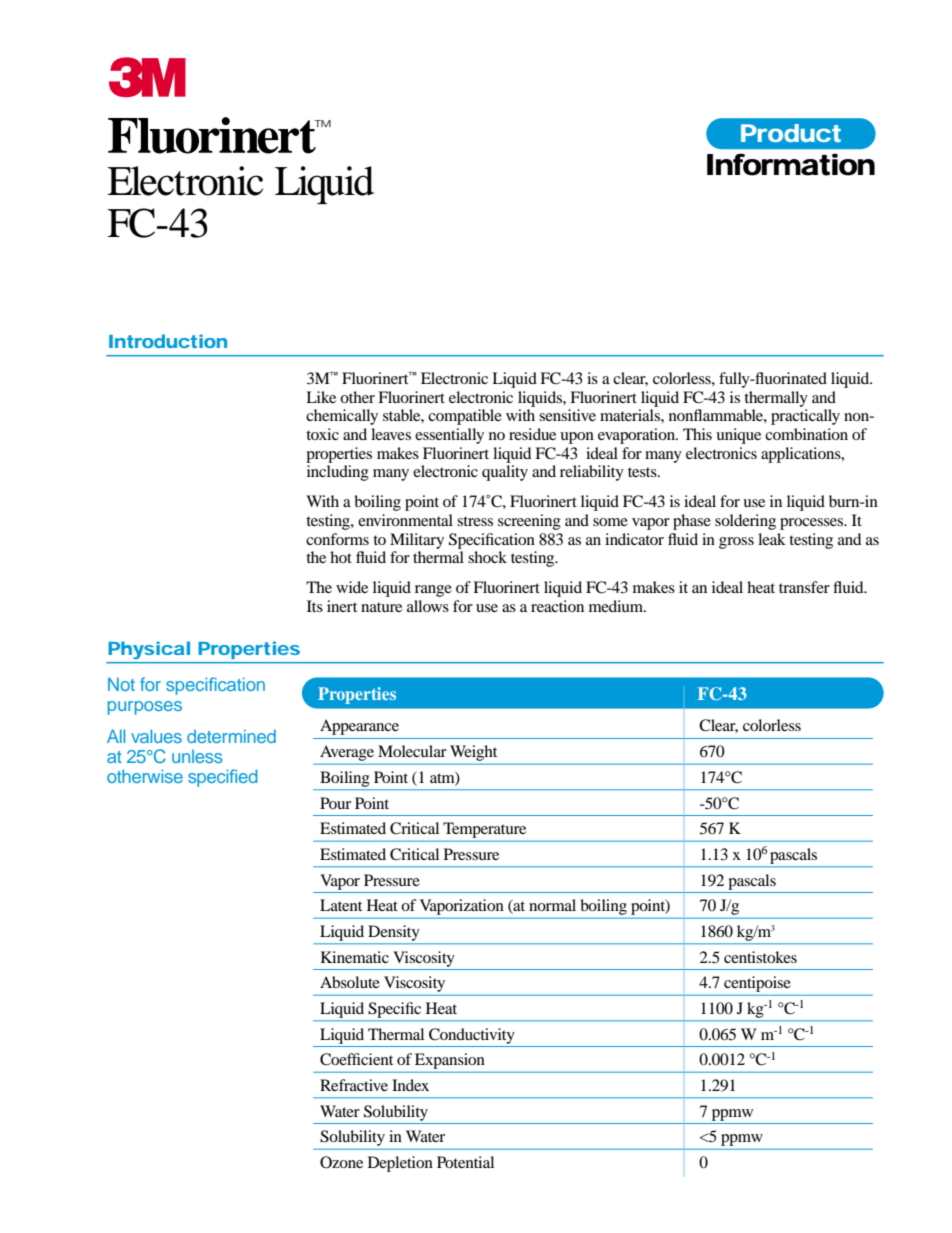  Describe the element at coordinates (149, 650) in the page. I see `Physical` at that location.
